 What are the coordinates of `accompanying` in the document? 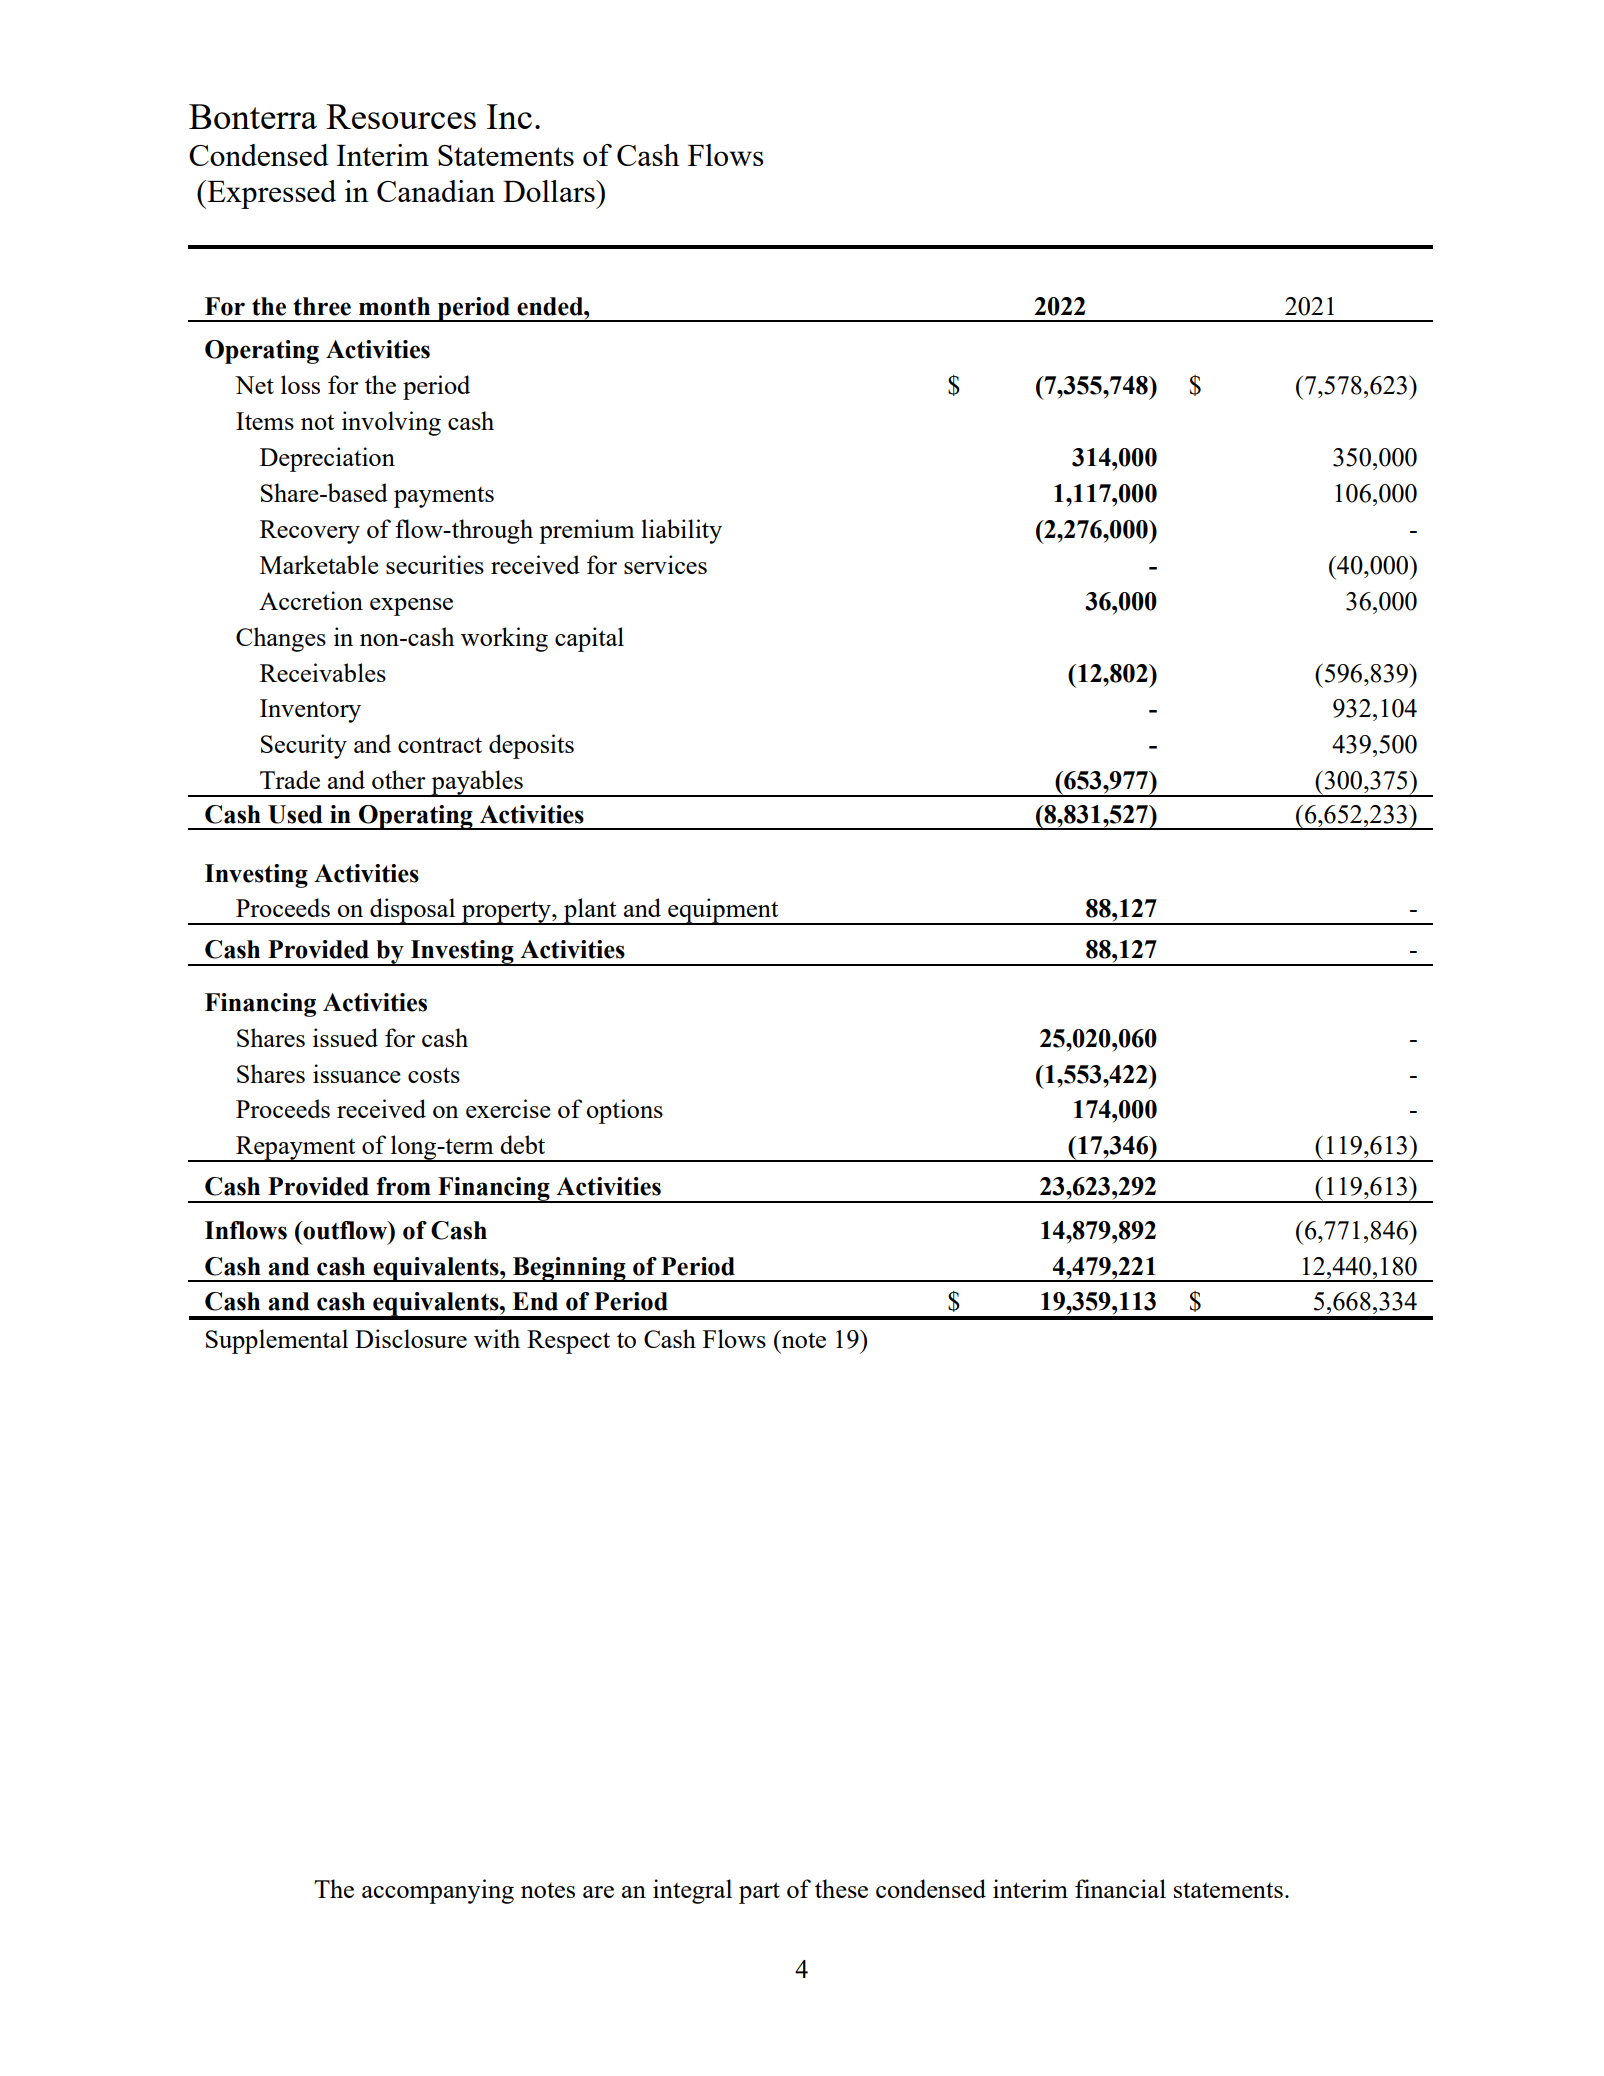 It's located at (438, 1891).
